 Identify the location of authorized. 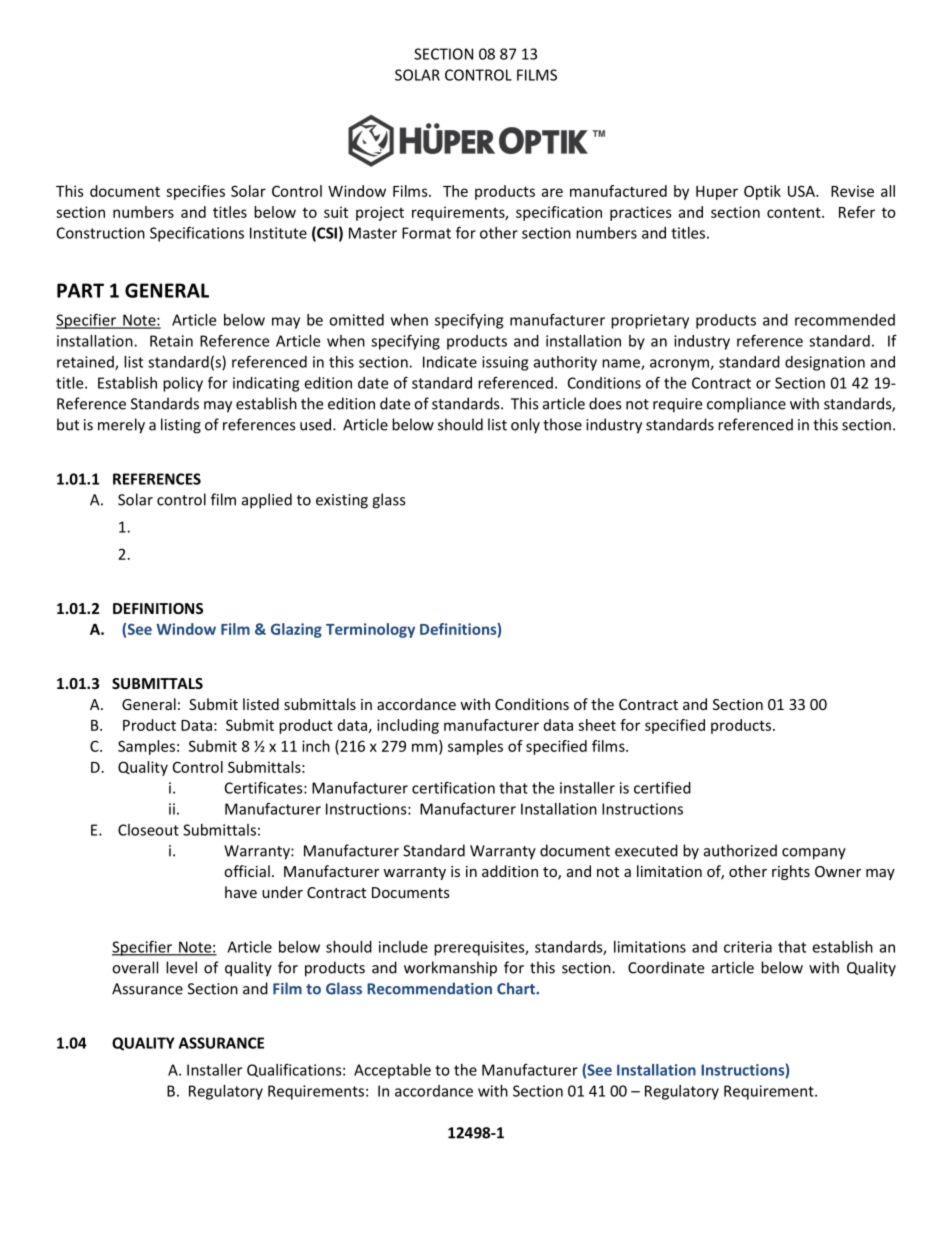
(740, 850).
